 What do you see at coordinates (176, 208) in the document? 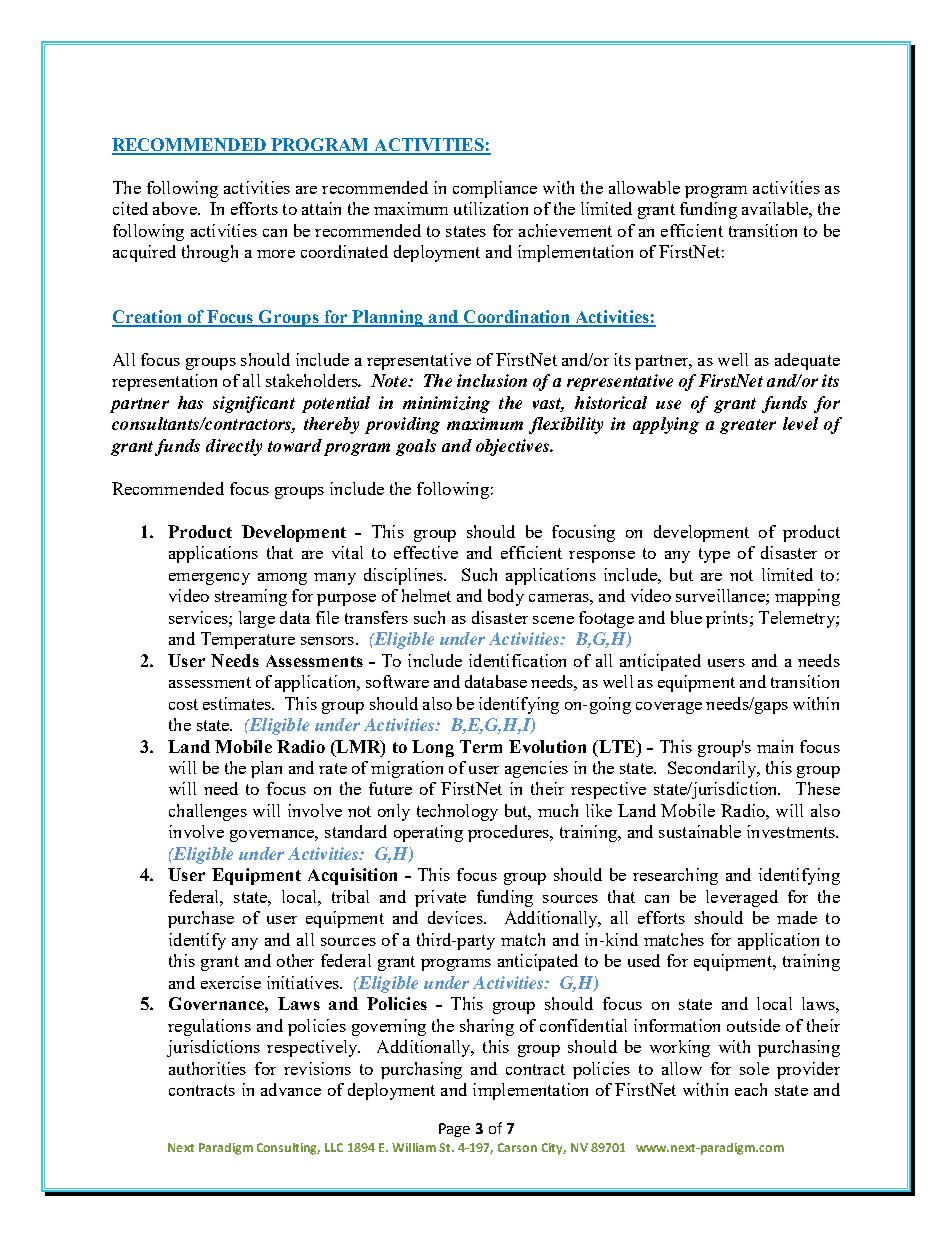
I see `above` at bounding box center [176, 208].
